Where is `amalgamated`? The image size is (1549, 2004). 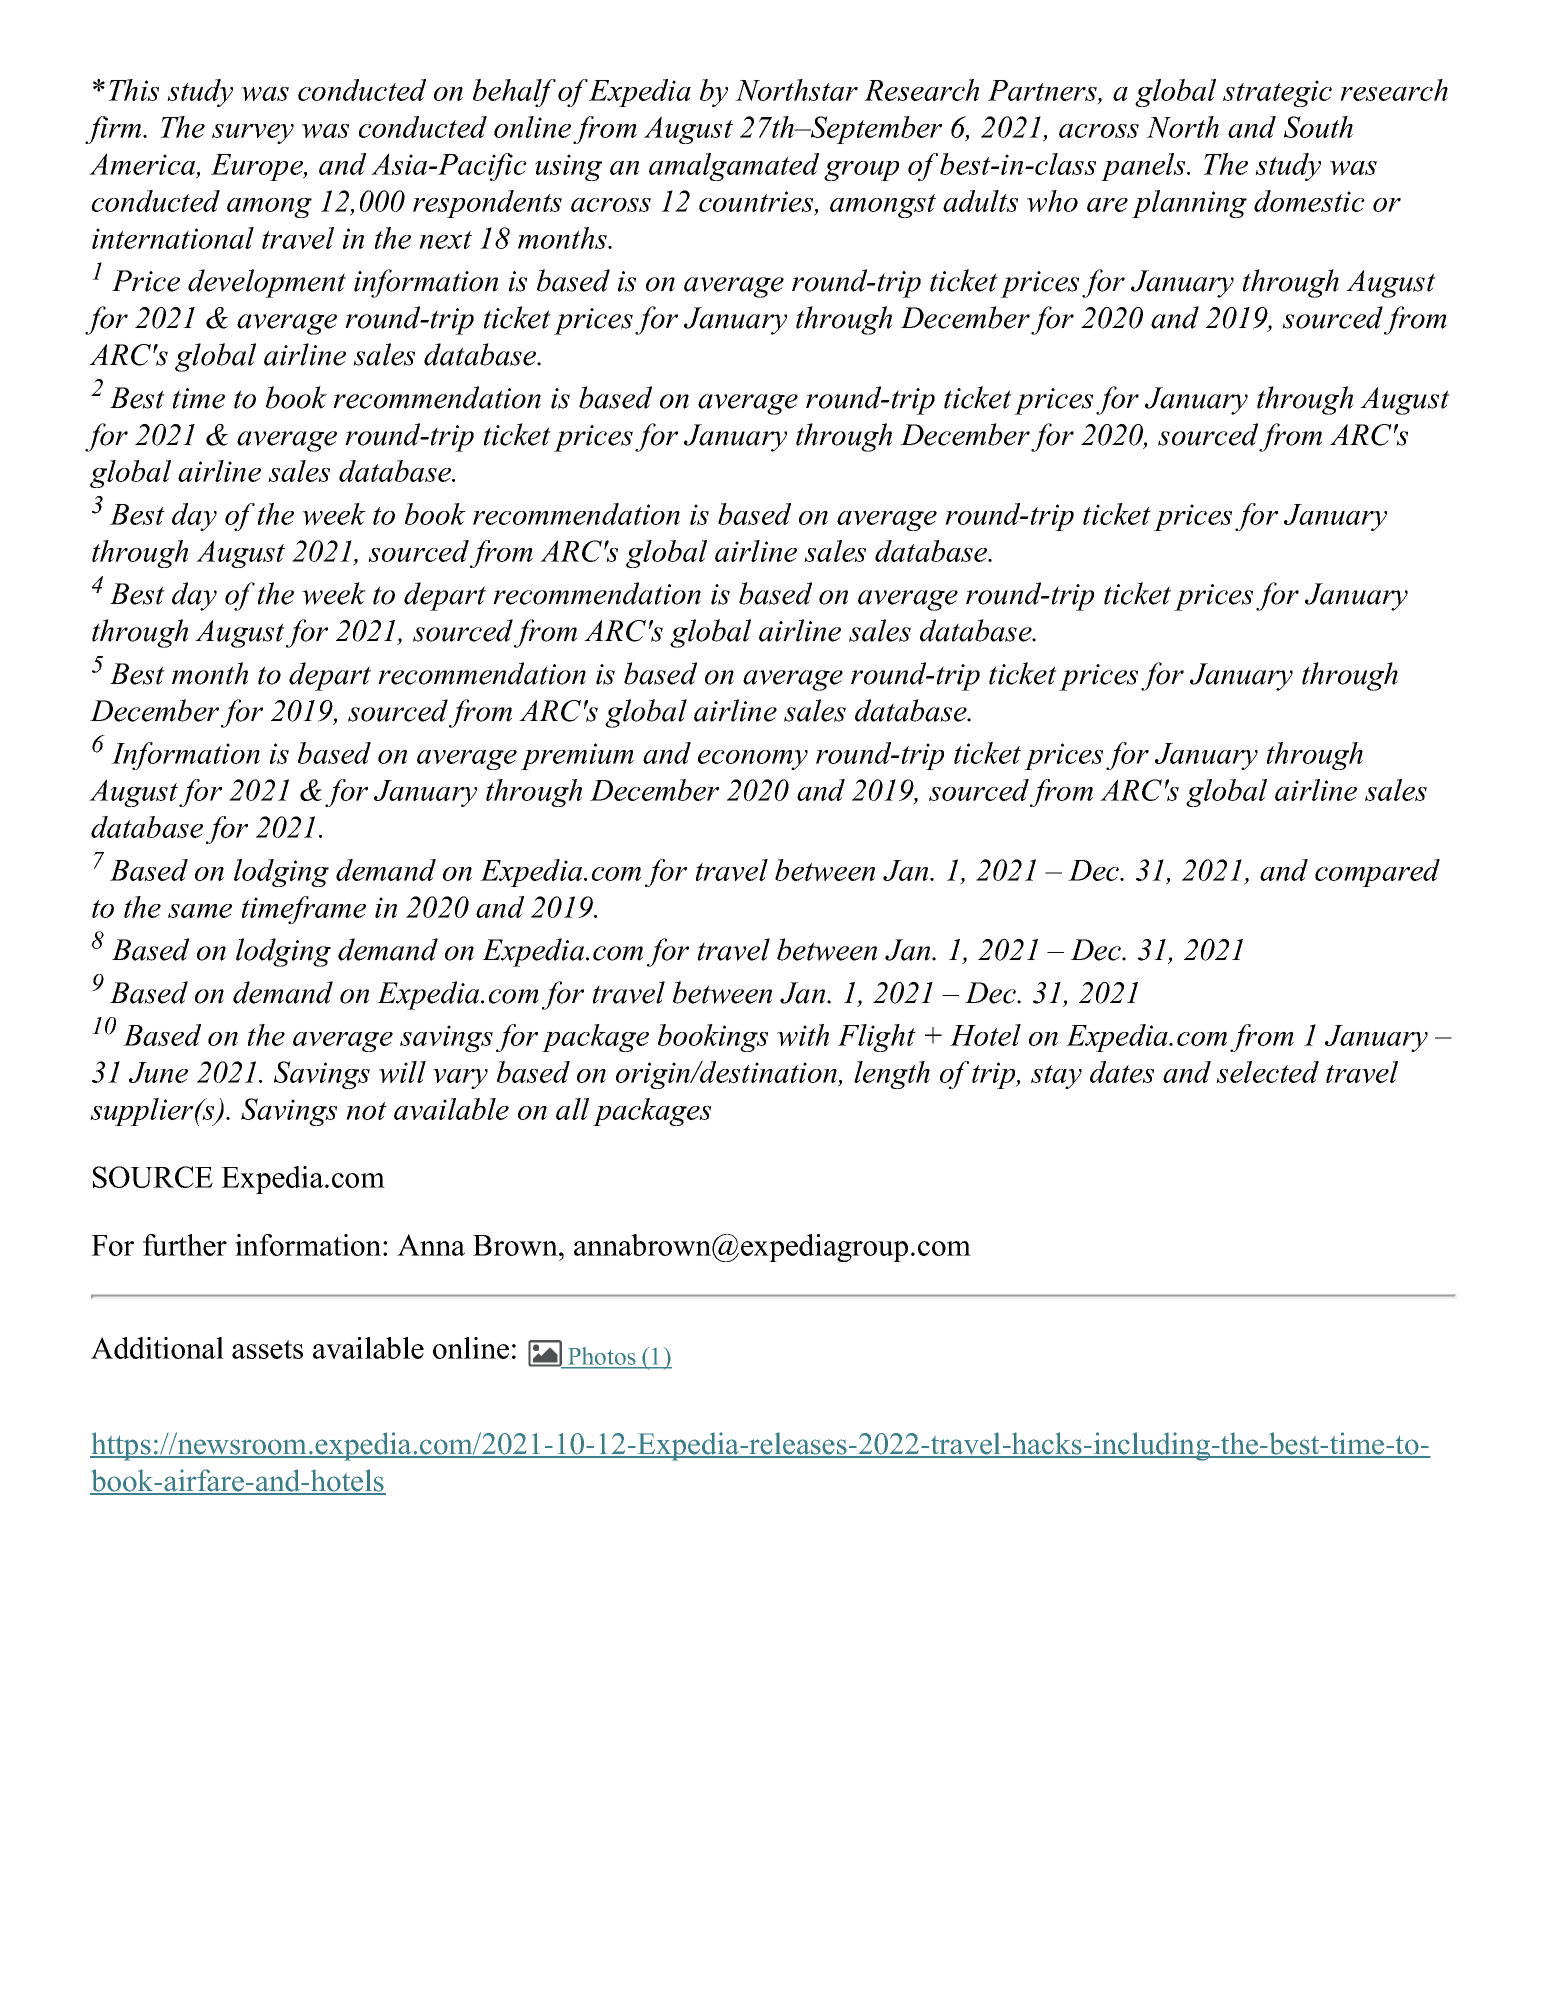
amalgamated is located at coordinates (734, 167).
